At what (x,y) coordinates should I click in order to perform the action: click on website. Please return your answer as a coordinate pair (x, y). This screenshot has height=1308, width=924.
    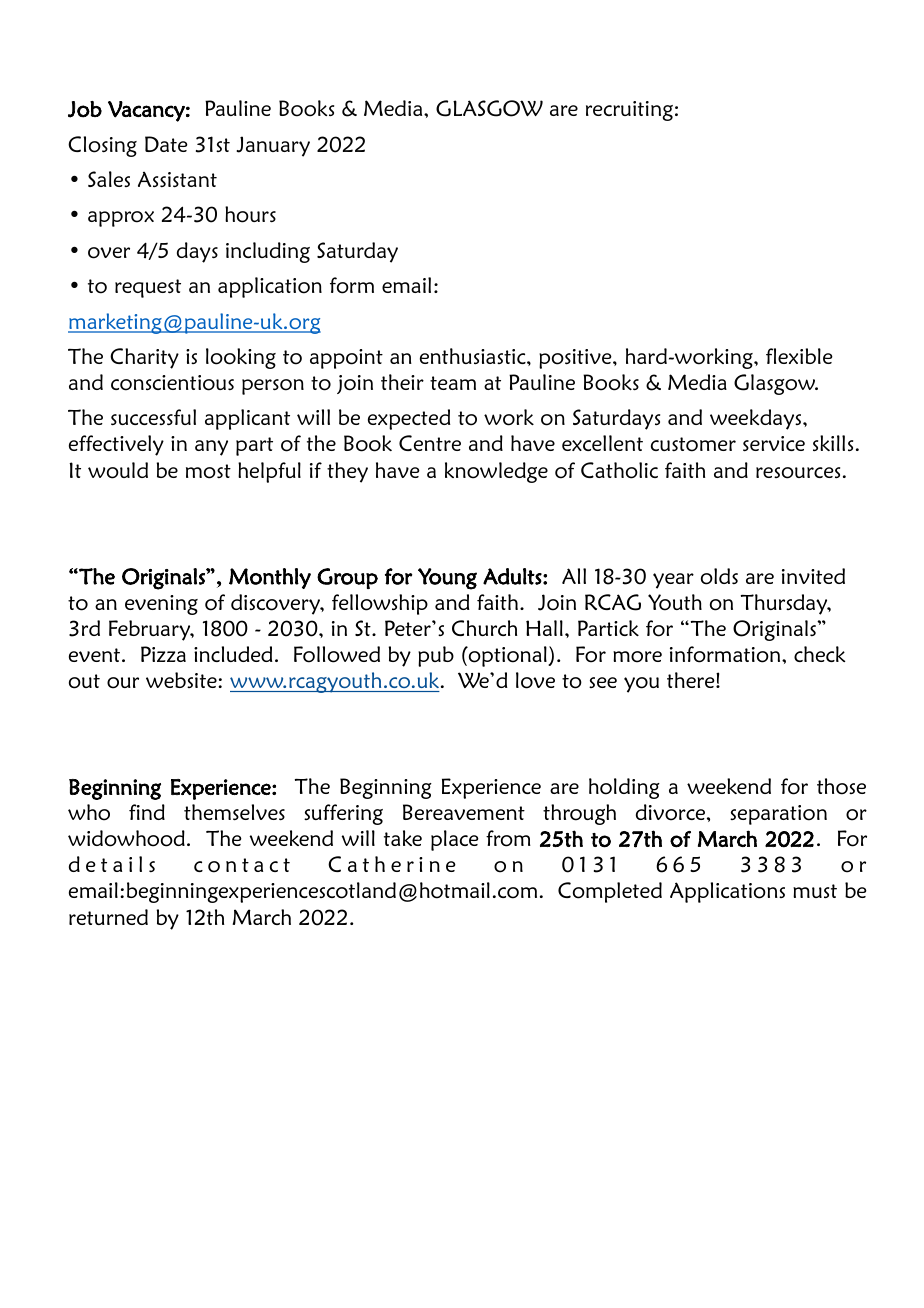
    Looking at the image, I should click on (182, 680).
